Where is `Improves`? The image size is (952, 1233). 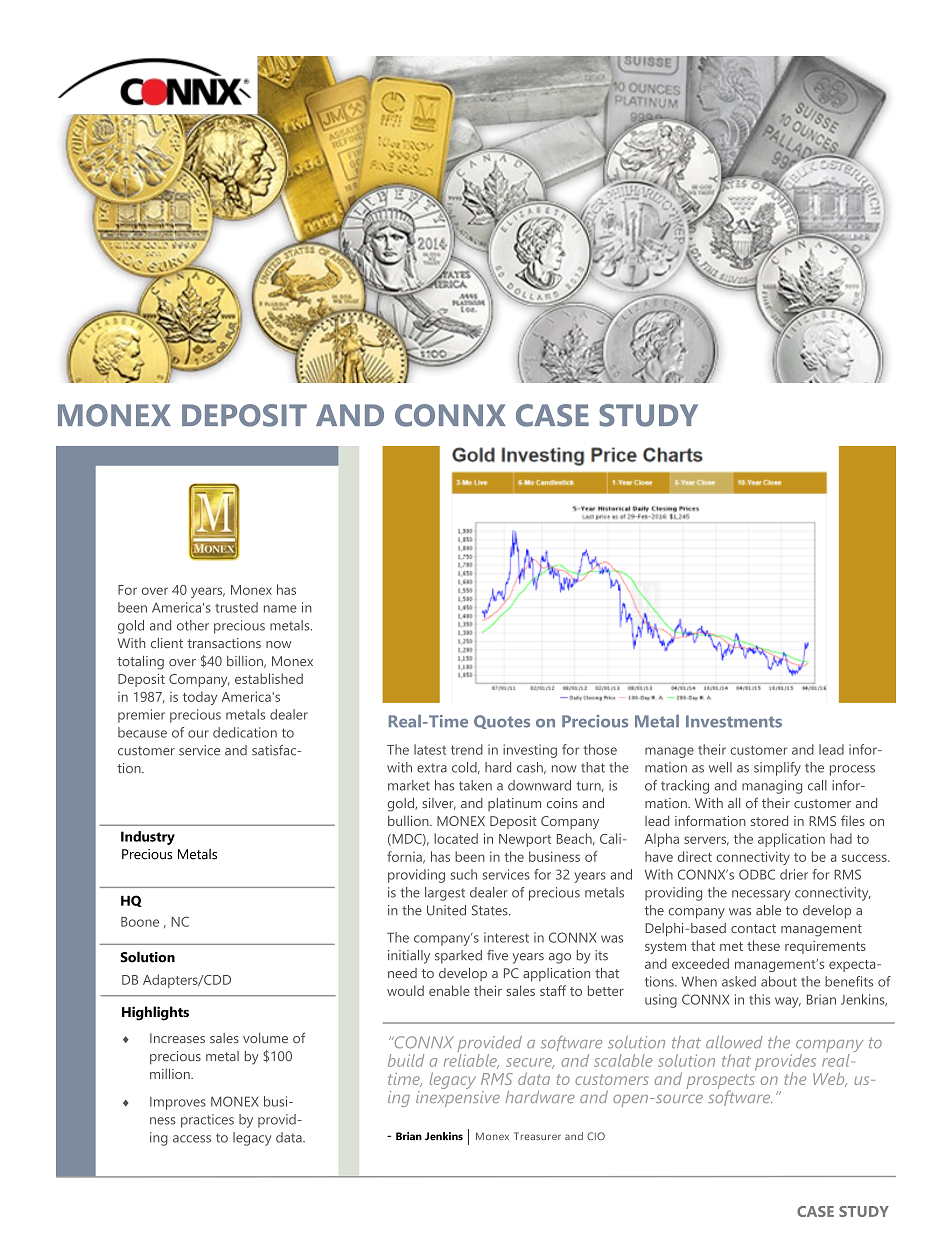
Improves is located at coordinates (178, 1103).
